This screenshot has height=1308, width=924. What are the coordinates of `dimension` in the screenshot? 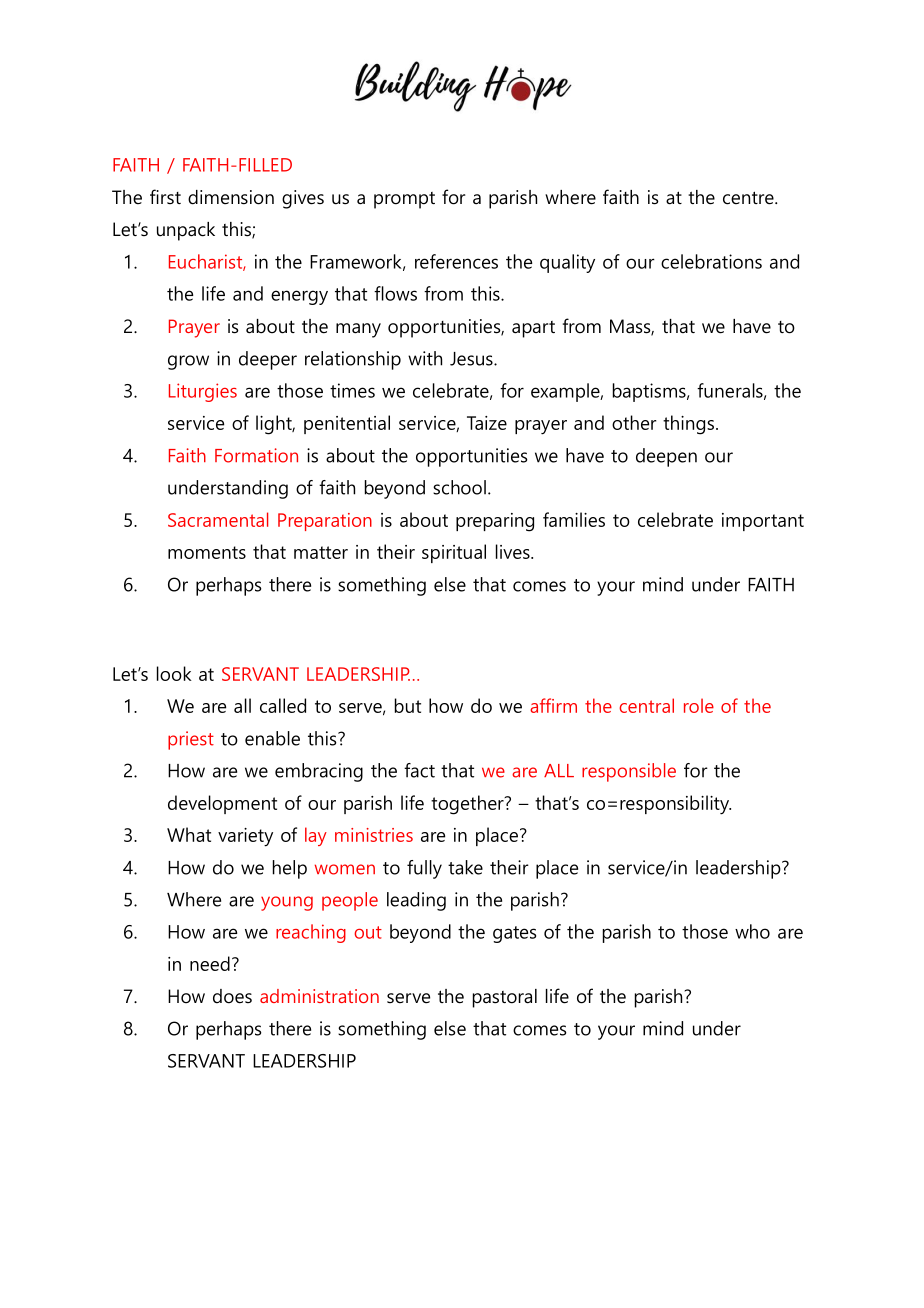 It's located at (231, 197).
